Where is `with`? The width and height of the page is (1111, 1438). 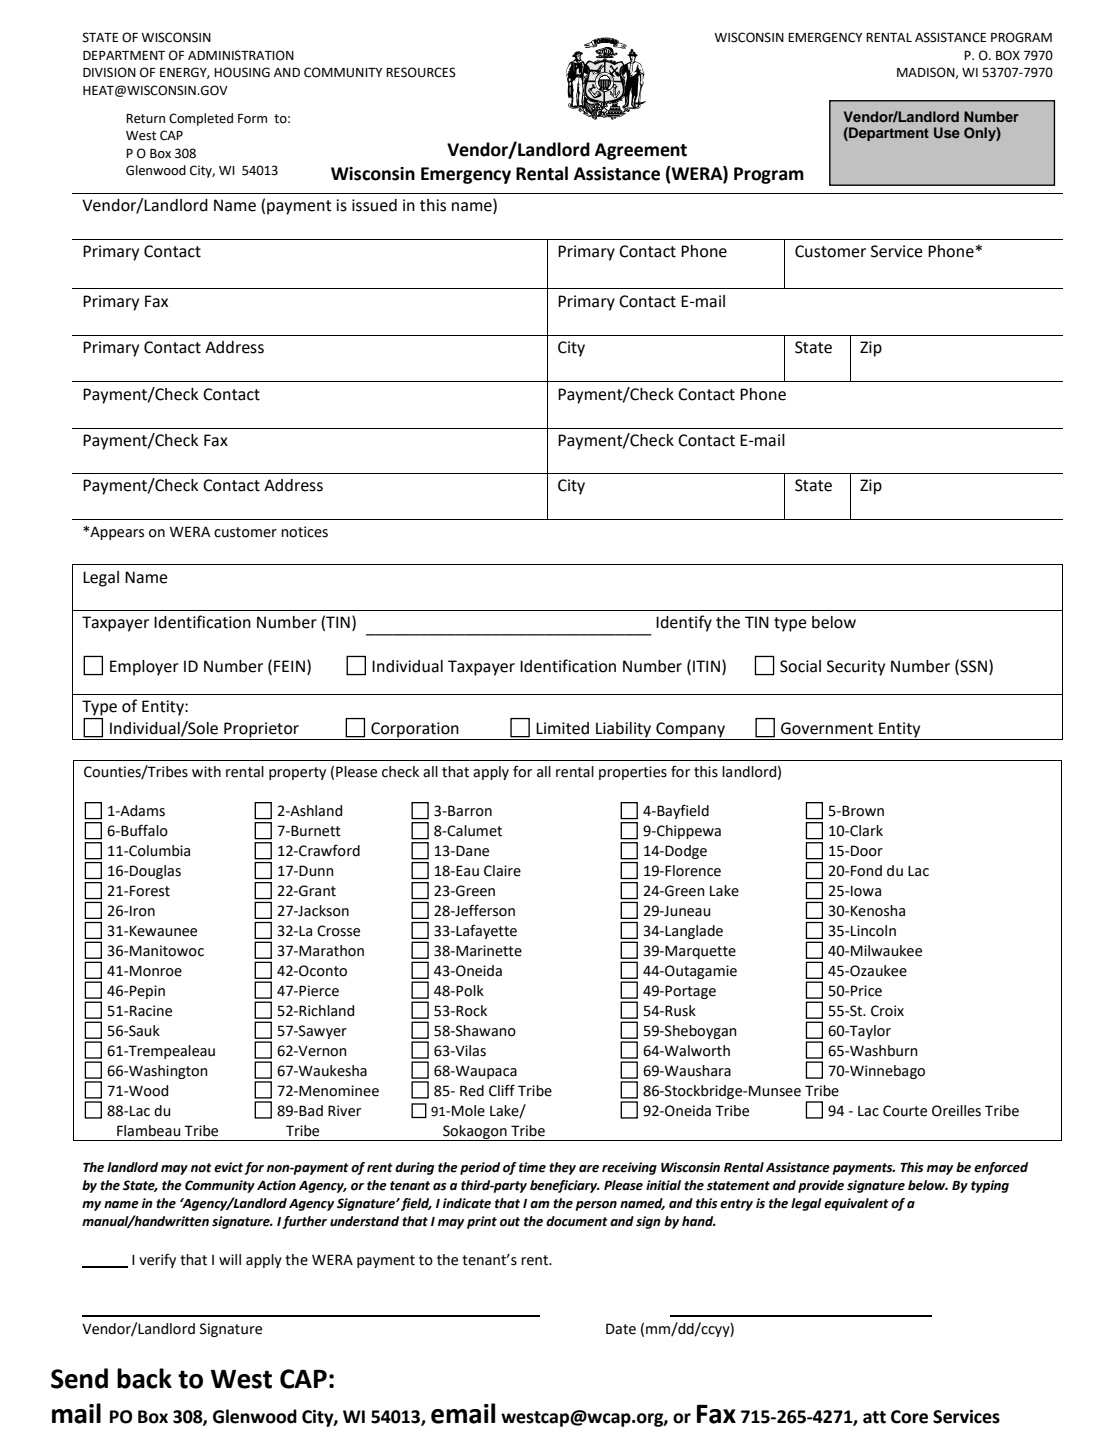 with is located at coordinates (206, 772).
